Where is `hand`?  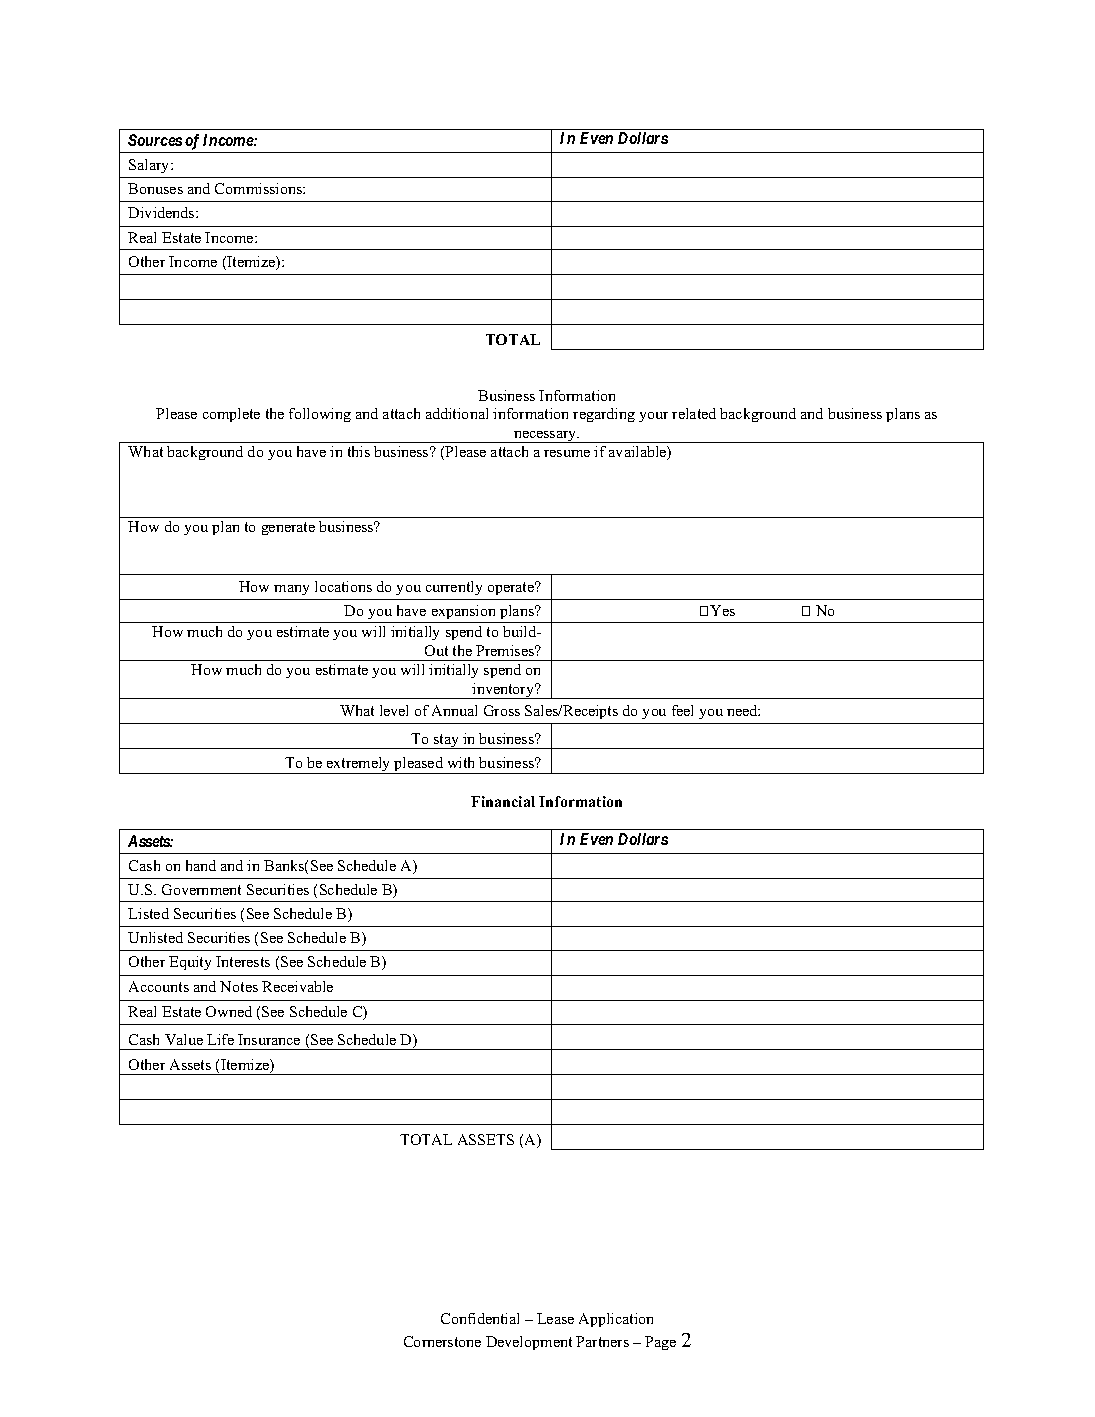 hand is located at coordinates (201, 865).
